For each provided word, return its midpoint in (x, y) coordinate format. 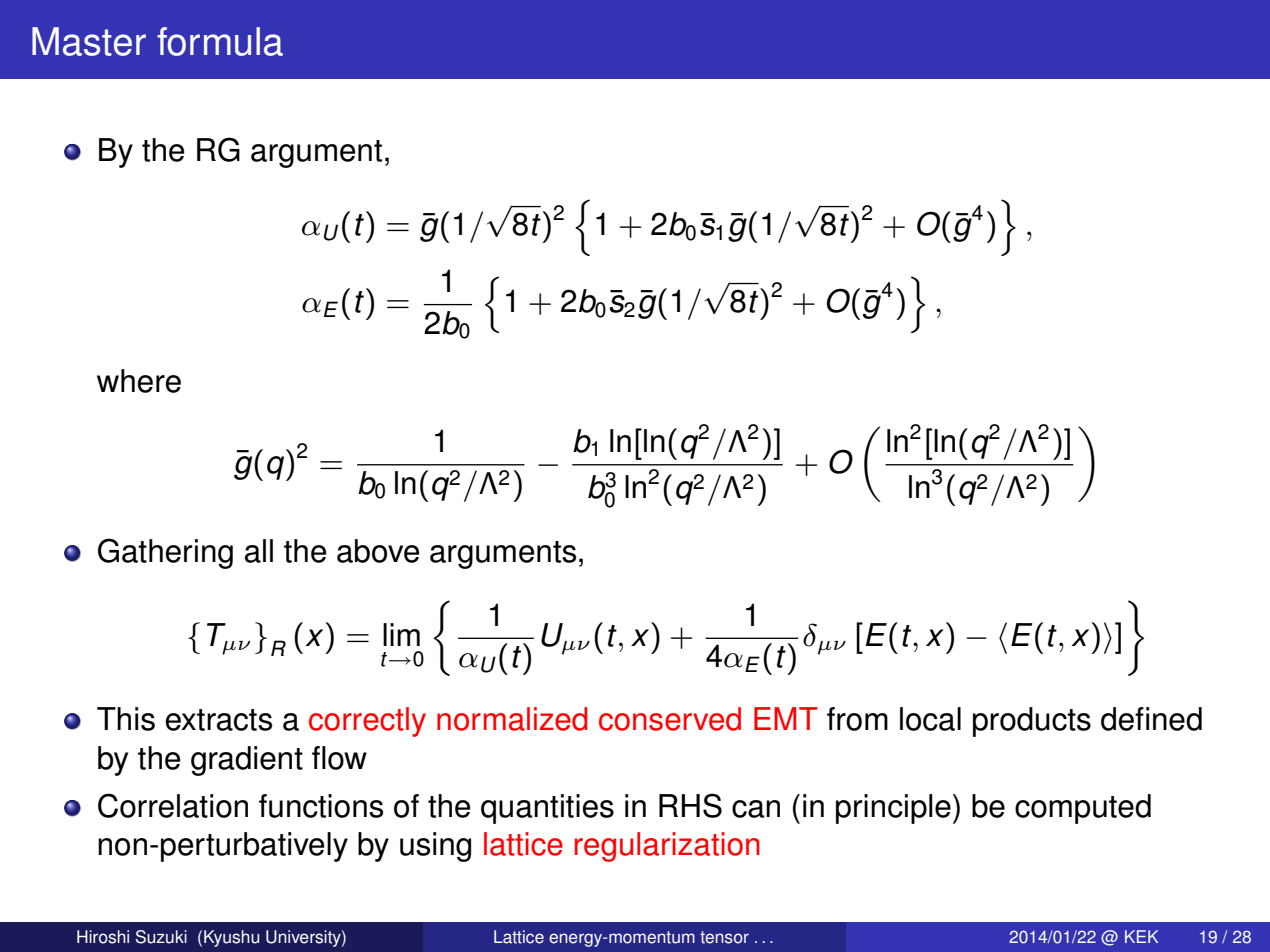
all (259, 551)
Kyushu (231, 938)
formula (220, 41)
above (378, 551)
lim (401, 634)
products (1032, 722)
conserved (670, 719)
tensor (724, 937)
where (139, 381)
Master (89, 41)
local (930, 719)
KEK (1141, 936)
